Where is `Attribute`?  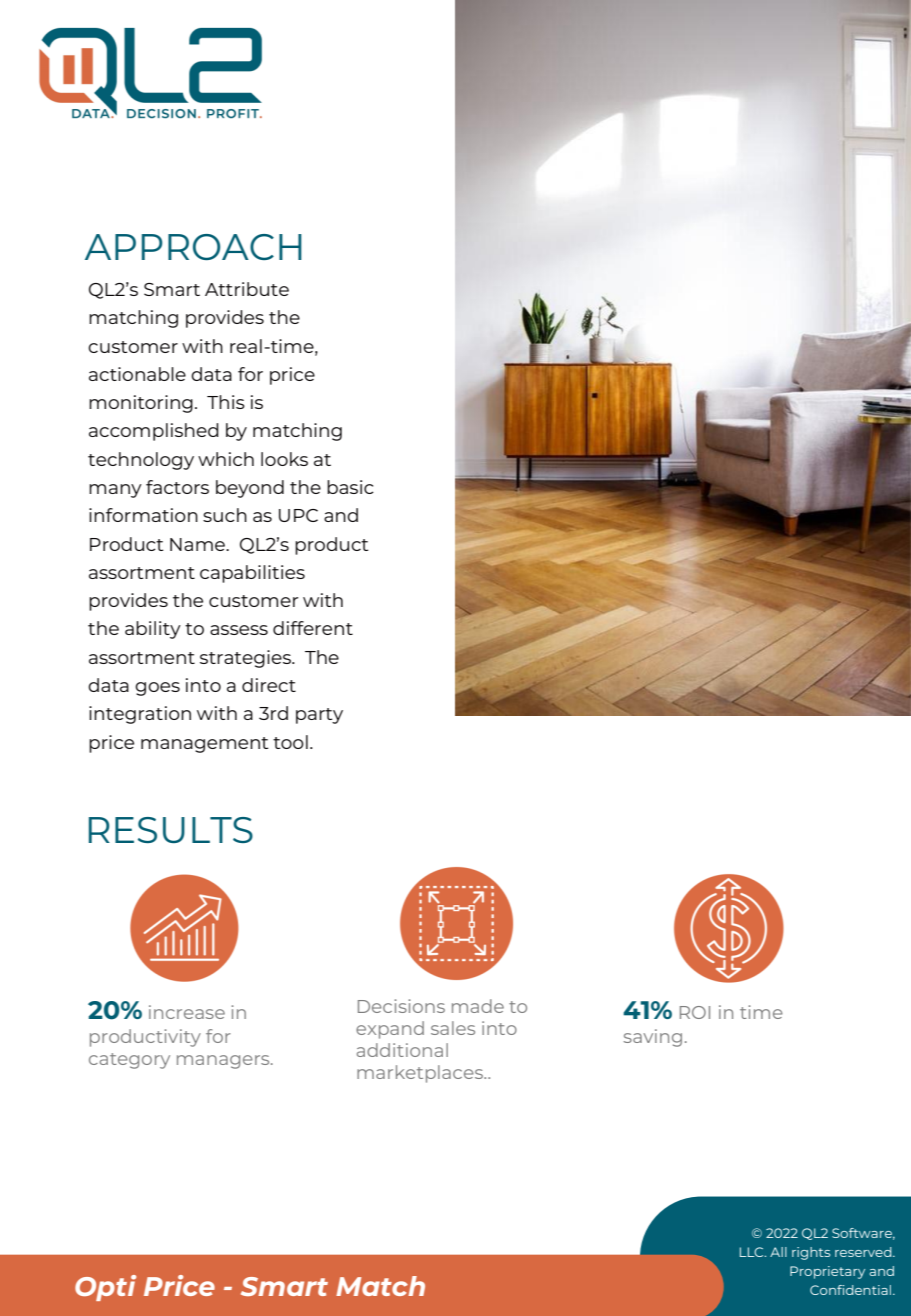 Attribute is located at coordinates (247, 289).
